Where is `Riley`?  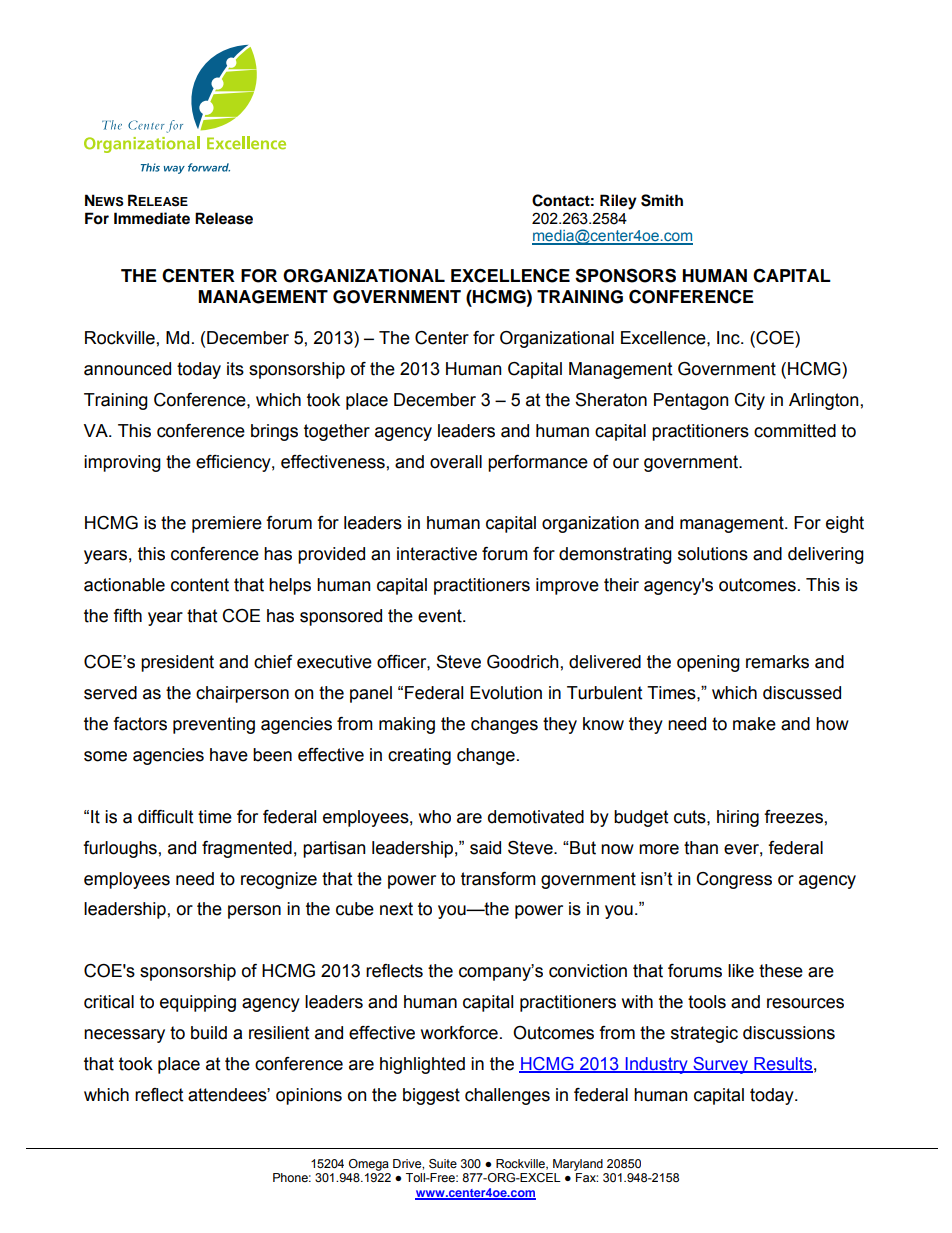 Riley is located at coordinates (618, 202).
